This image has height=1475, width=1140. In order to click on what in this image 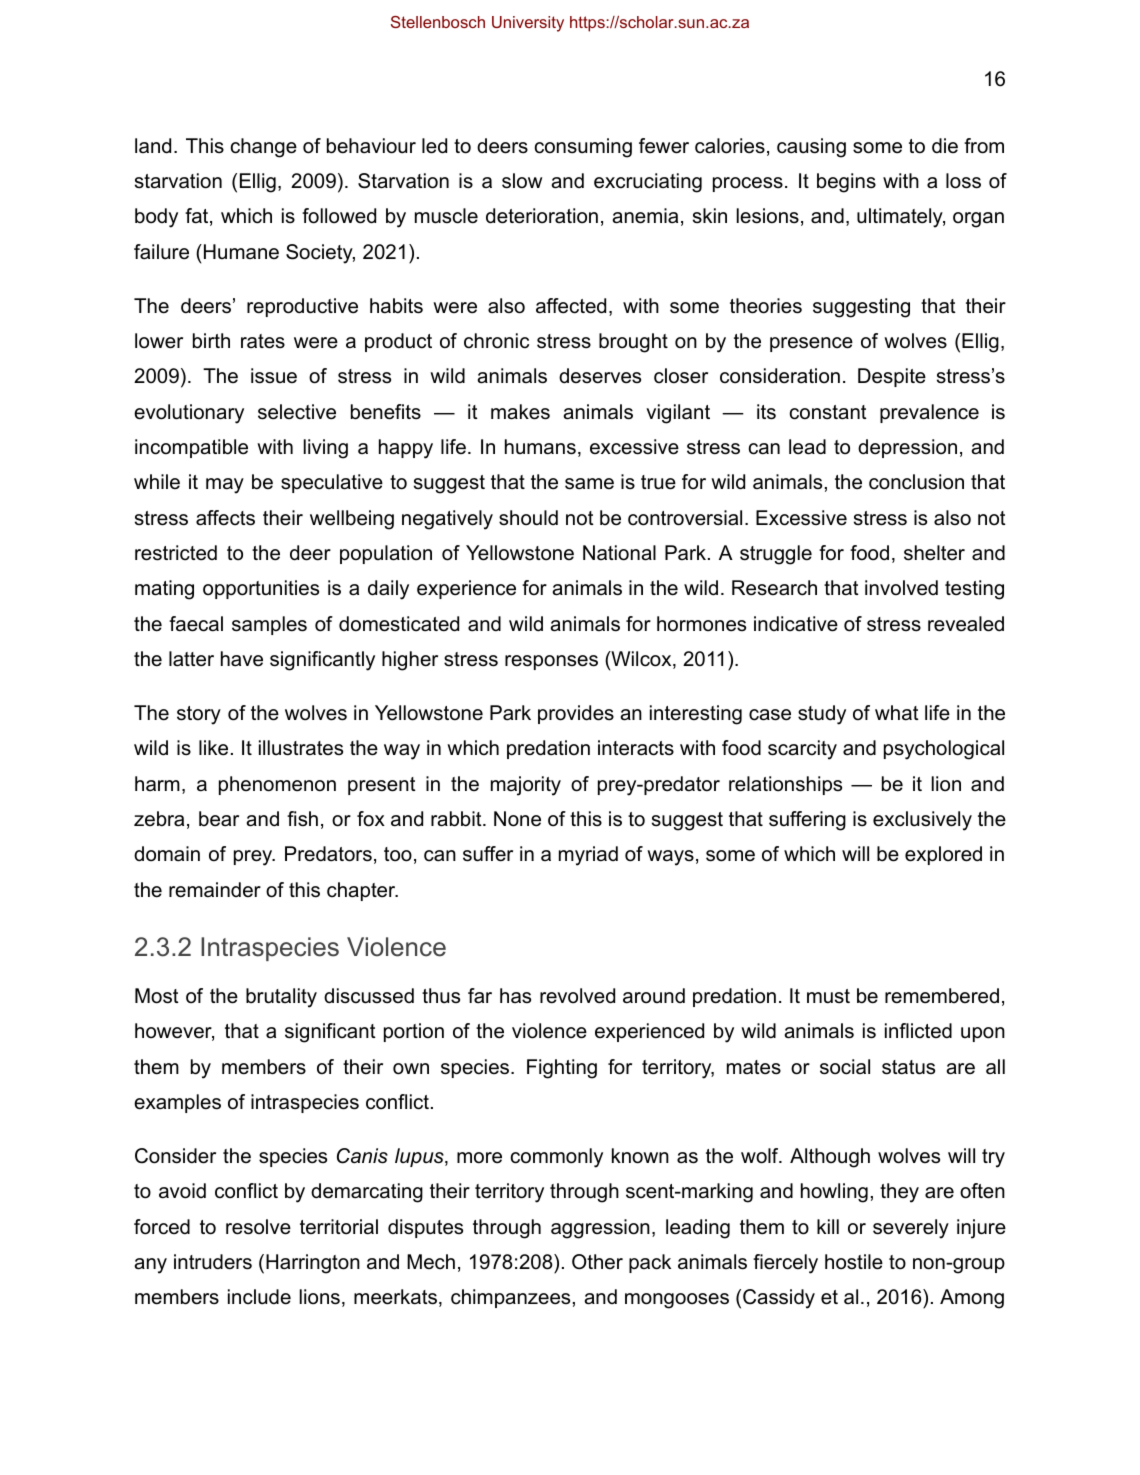, I will do `click(897, 713)`.
